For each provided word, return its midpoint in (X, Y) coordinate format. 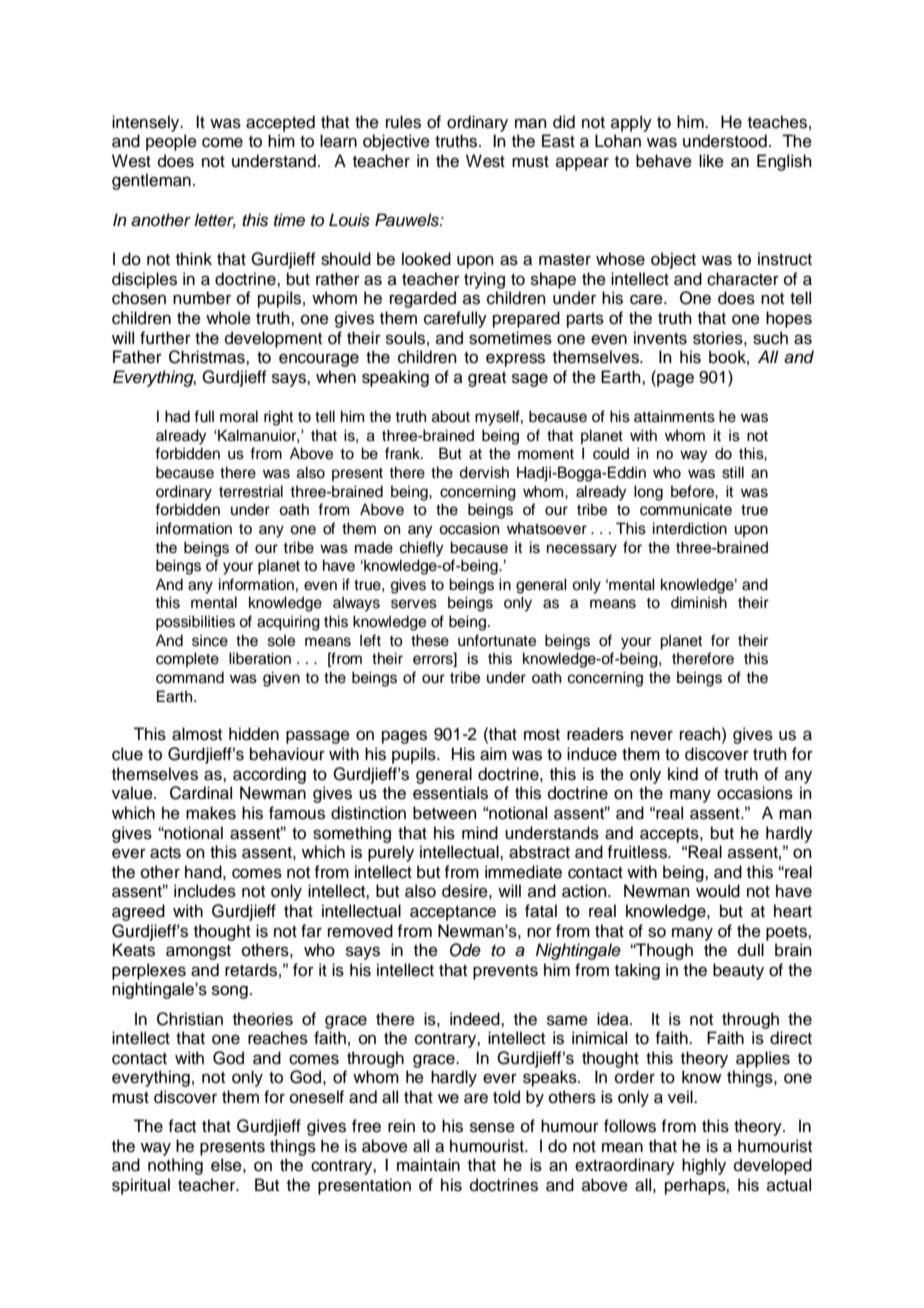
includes (205, 891)
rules (403, 122)
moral (239, 416)
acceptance (453, 913)
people (171, 142)
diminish (699, 602)
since (210, 640)
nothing (175, 1166)
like (711, 161)
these (430, 640)
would (718, 891)
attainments (674, 416)
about (451, 416)
